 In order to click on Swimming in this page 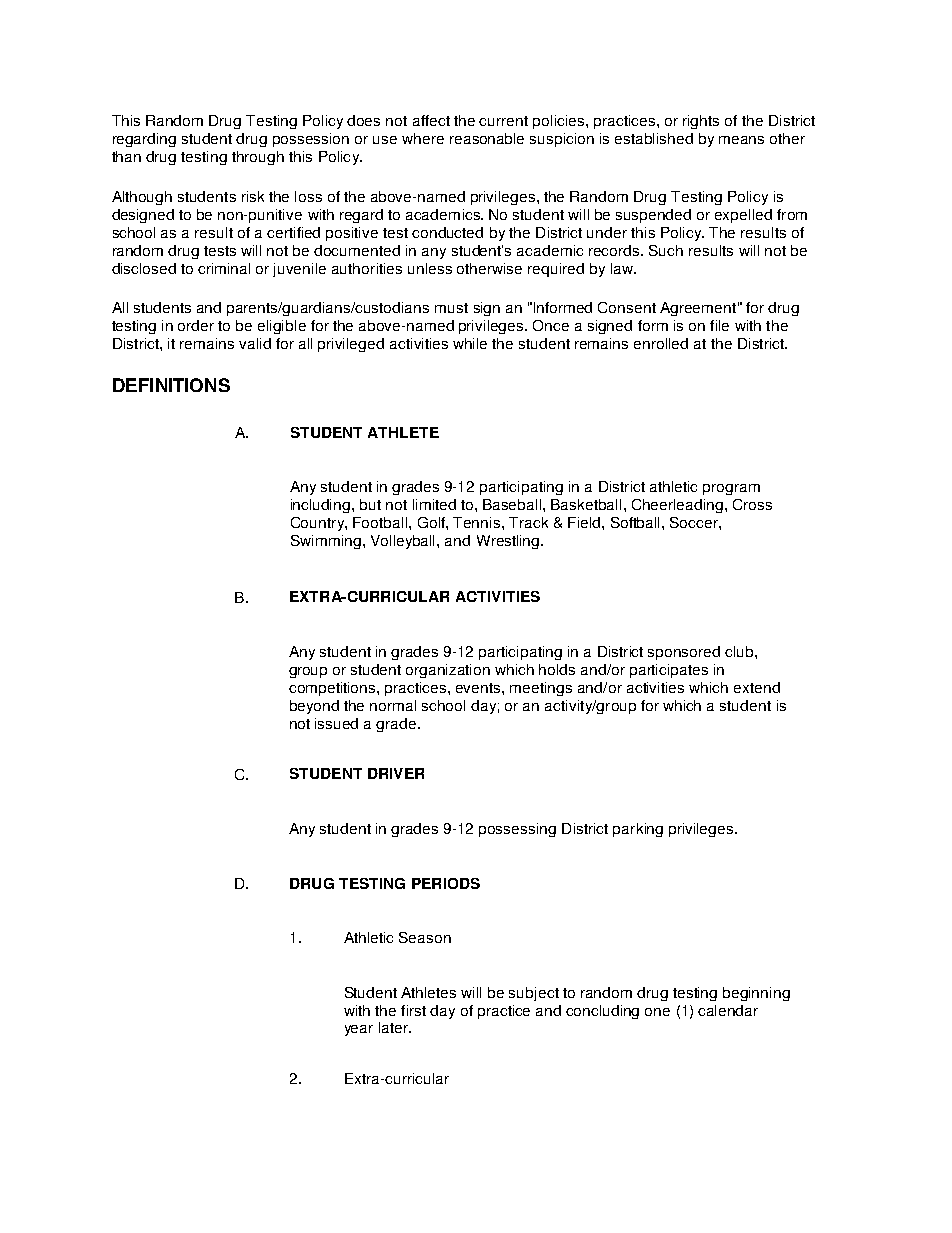, I will do `click(326, 542)`.
